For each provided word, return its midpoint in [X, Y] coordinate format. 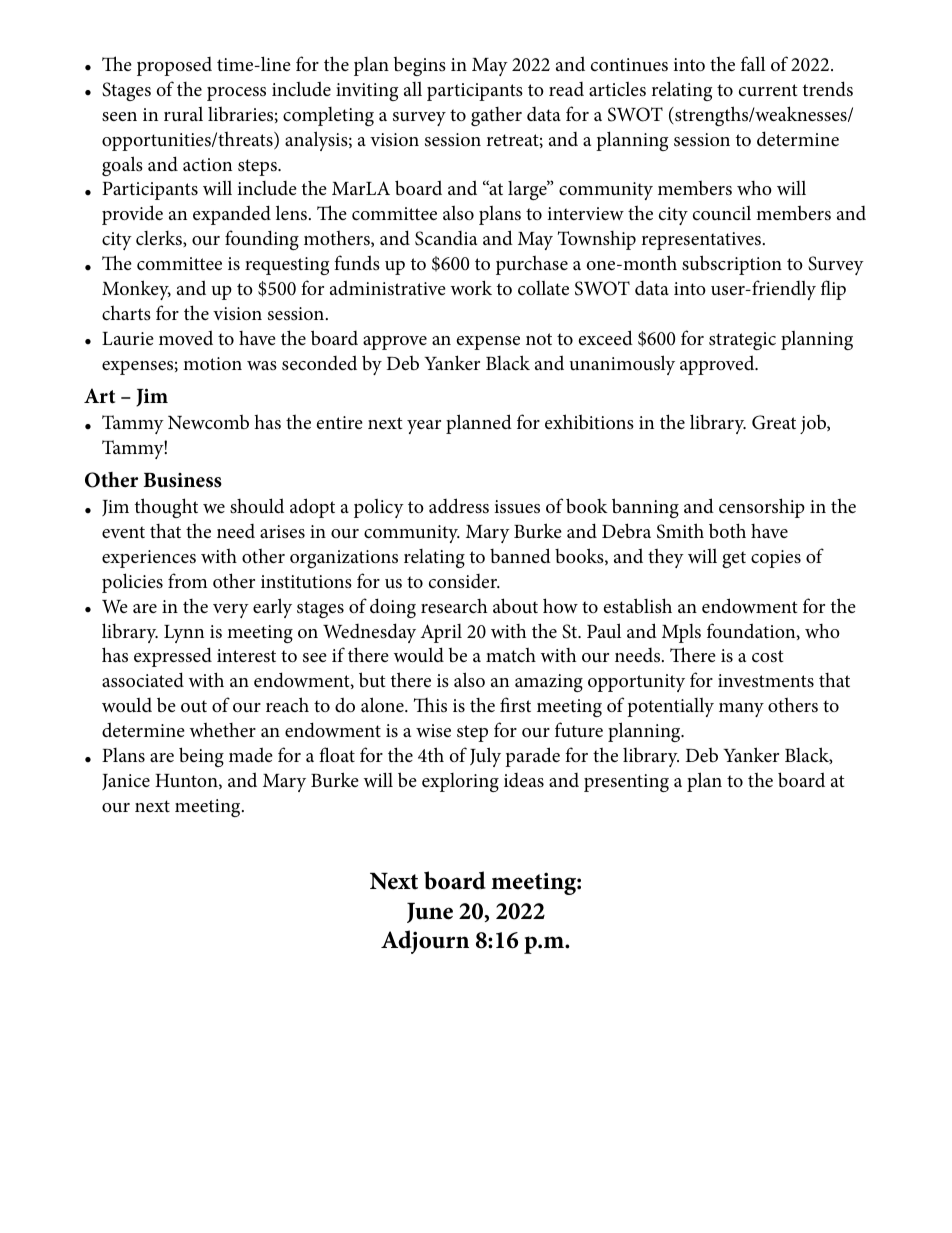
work [471, 287]
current [768, 90]
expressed [173, 657]
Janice [126, 782]
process [236, 94]
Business [183, 480]
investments [766, 680]
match [511, 654]
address [459, 506]
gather [496, 116]
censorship [762, 508]
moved [186, 337]
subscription [732, 265]
